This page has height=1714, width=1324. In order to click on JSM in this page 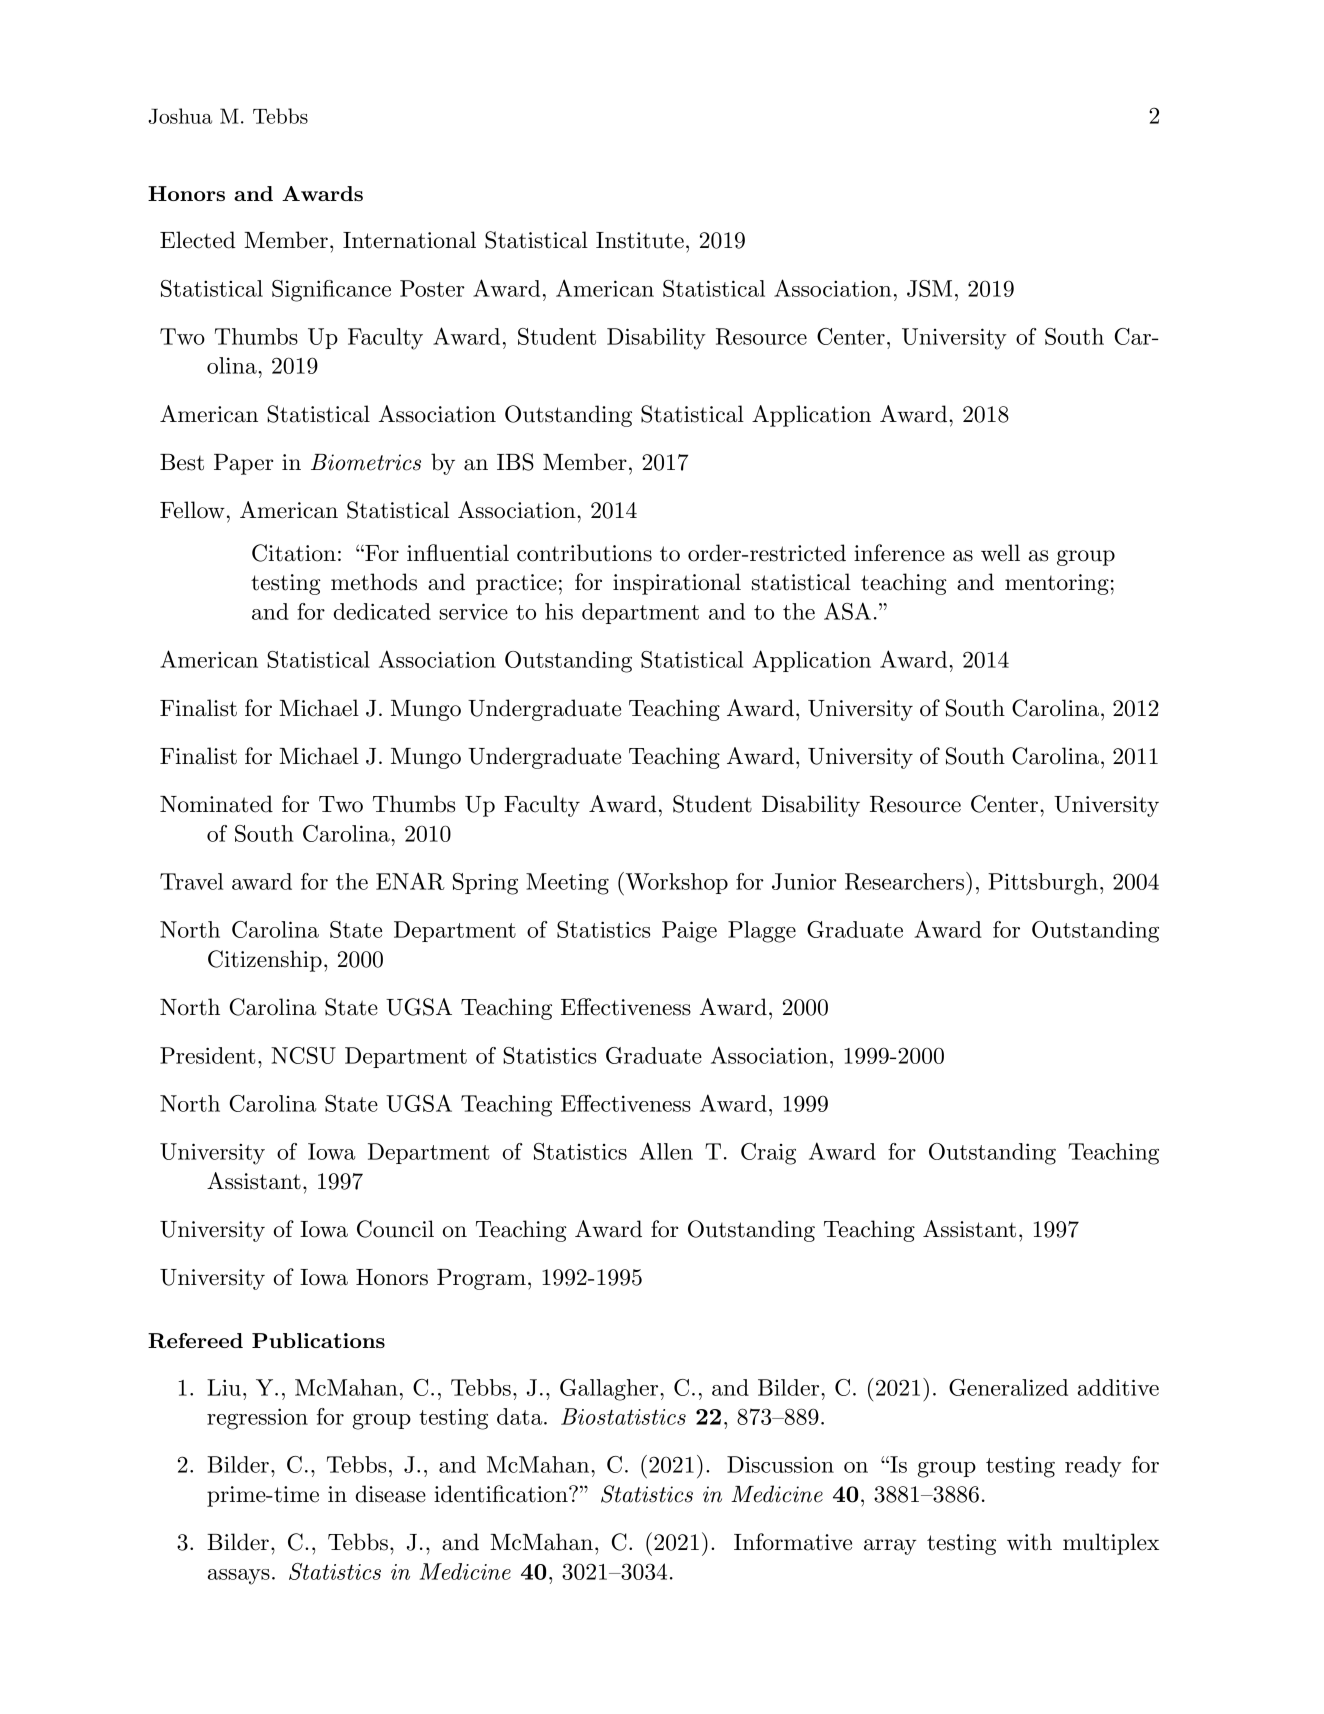, I will do `click(929, 288)`.
